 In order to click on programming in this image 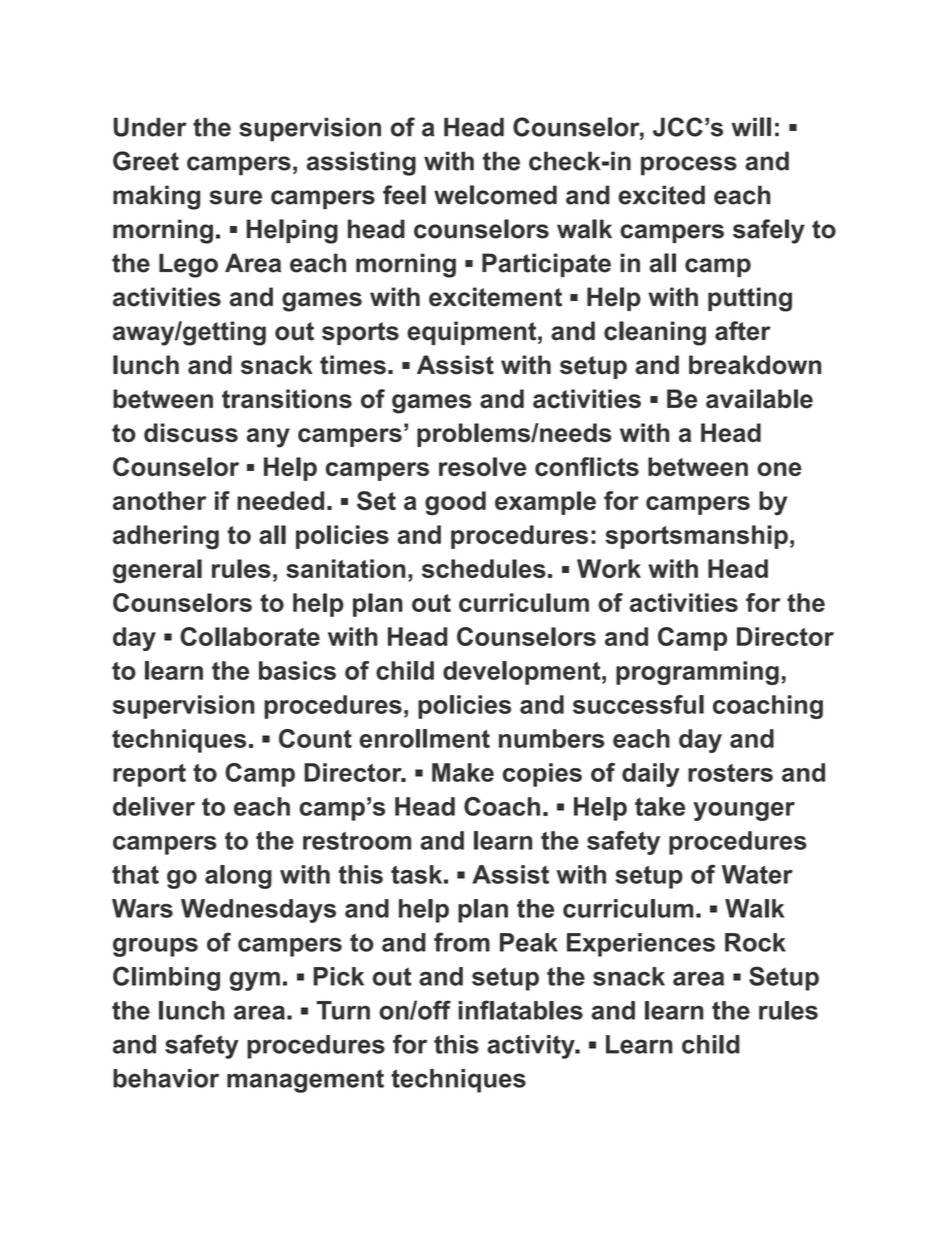, I will do `click(697, 673)`.
